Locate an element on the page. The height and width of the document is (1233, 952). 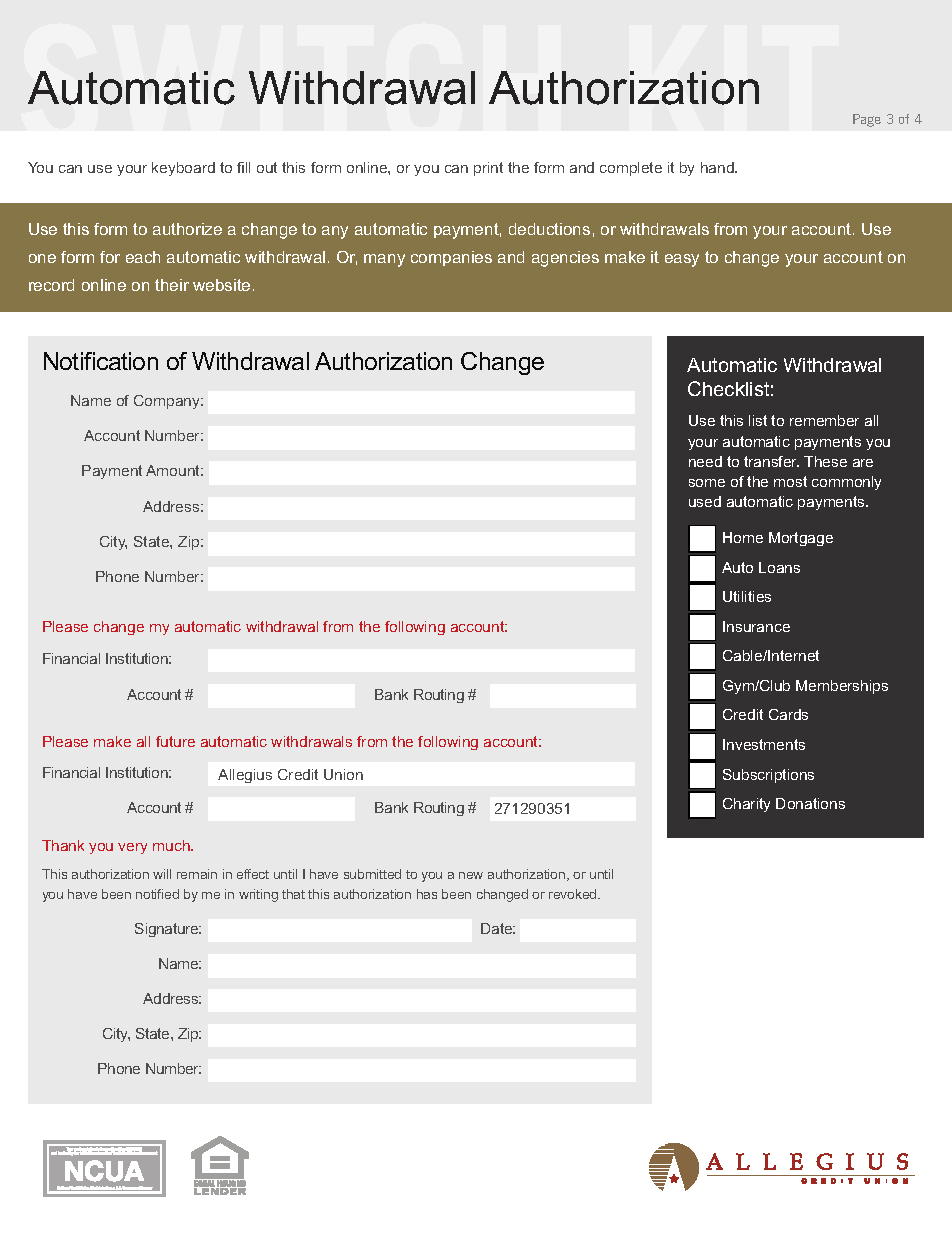
will is located at coordinates (162, 874).
